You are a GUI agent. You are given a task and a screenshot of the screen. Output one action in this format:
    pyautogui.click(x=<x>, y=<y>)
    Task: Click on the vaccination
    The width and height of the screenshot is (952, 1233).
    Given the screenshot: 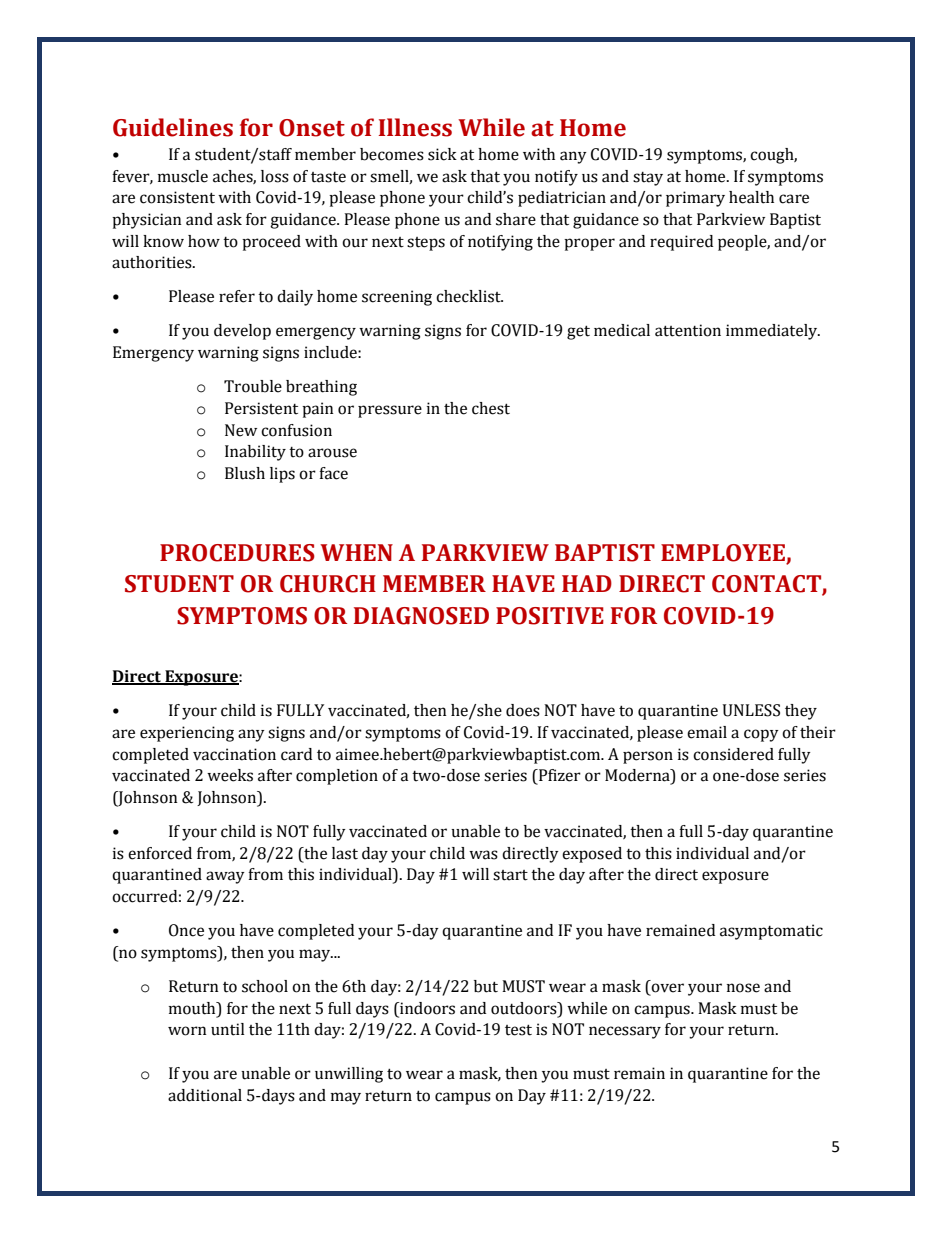 What is the action you would take?
    pyautogui.click(x=234, y=754)
